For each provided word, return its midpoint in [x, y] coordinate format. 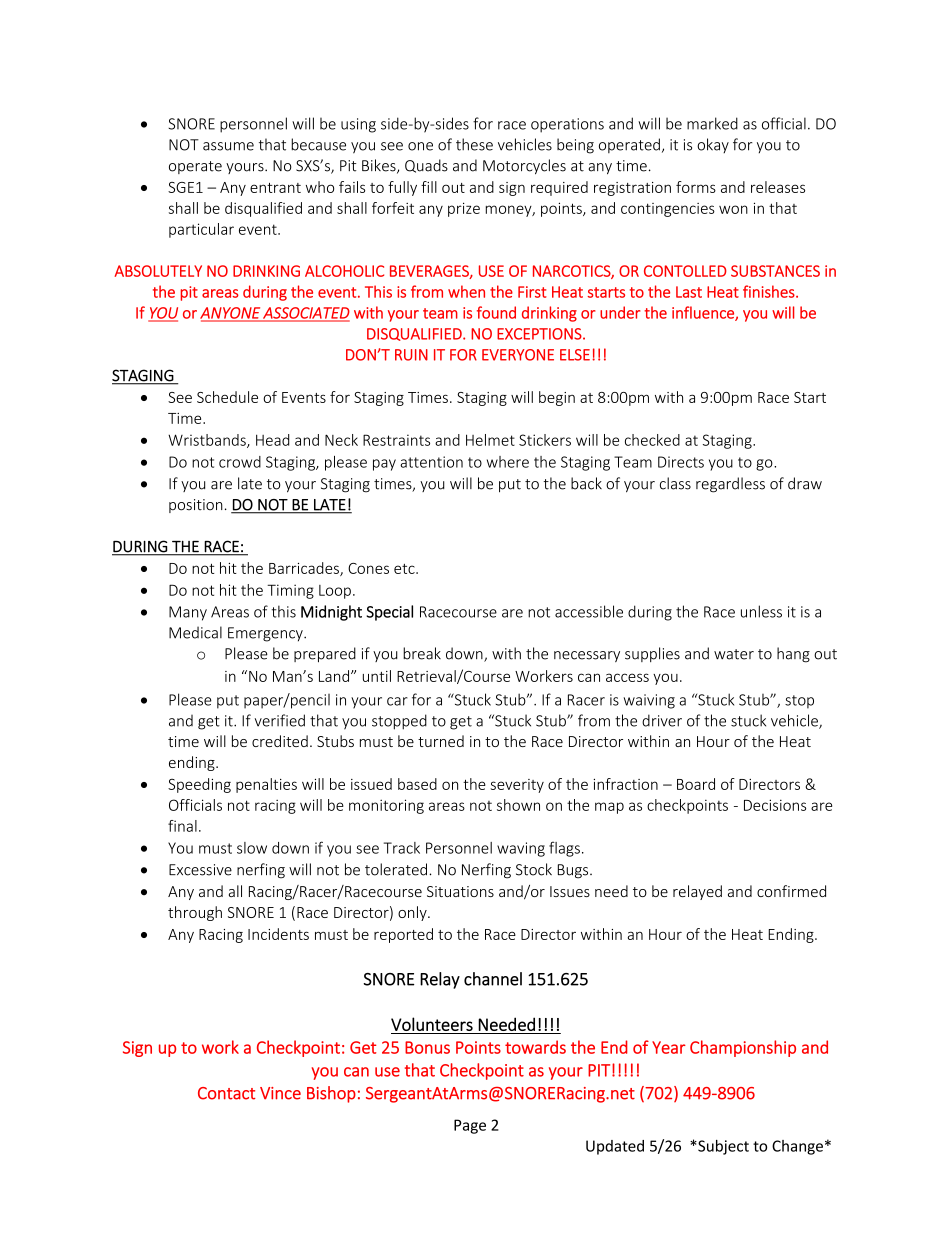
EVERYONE [518, 355]
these [474, 144]
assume [228, 146]
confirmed [791, 891]
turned [441, 741]
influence [704, 313]
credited [280, 741]
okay [713, 145]
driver [662, 720]
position [196, 506]
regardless [730, 485]
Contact [227, 1093]
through [195, 913]
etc [405, 569]
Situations [460, 891]
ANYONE [231, 314]
